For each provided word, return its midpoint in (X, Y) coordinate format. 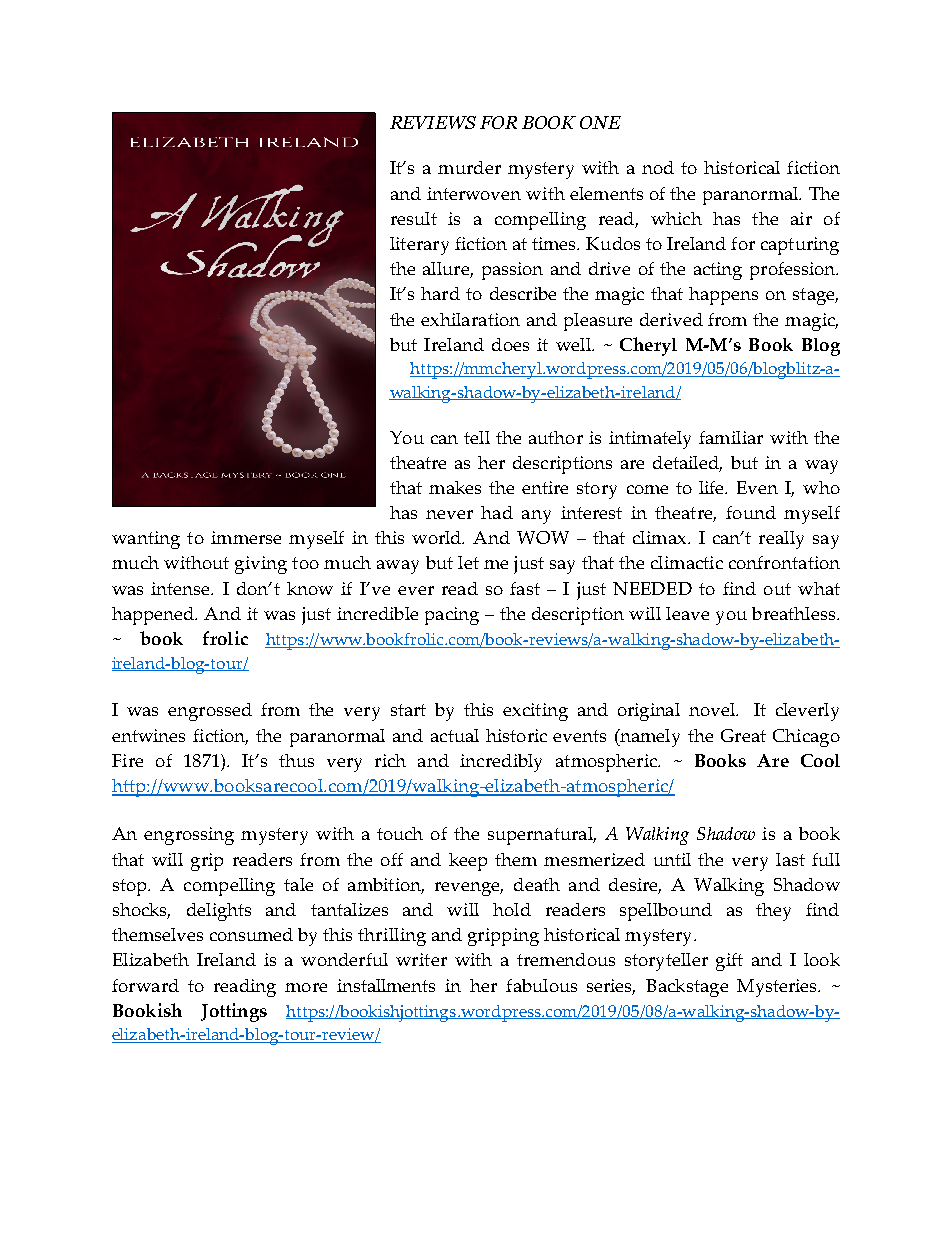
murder (469, 167)
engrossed (210, 712)
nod (658, 167)
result (414, 218)
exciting (535, 712)
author (556, 437)
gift (729, 962)
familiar (731, 437)
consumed (251, 934)
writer (421, 959)
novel (713, 709)
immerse (246, 537)
